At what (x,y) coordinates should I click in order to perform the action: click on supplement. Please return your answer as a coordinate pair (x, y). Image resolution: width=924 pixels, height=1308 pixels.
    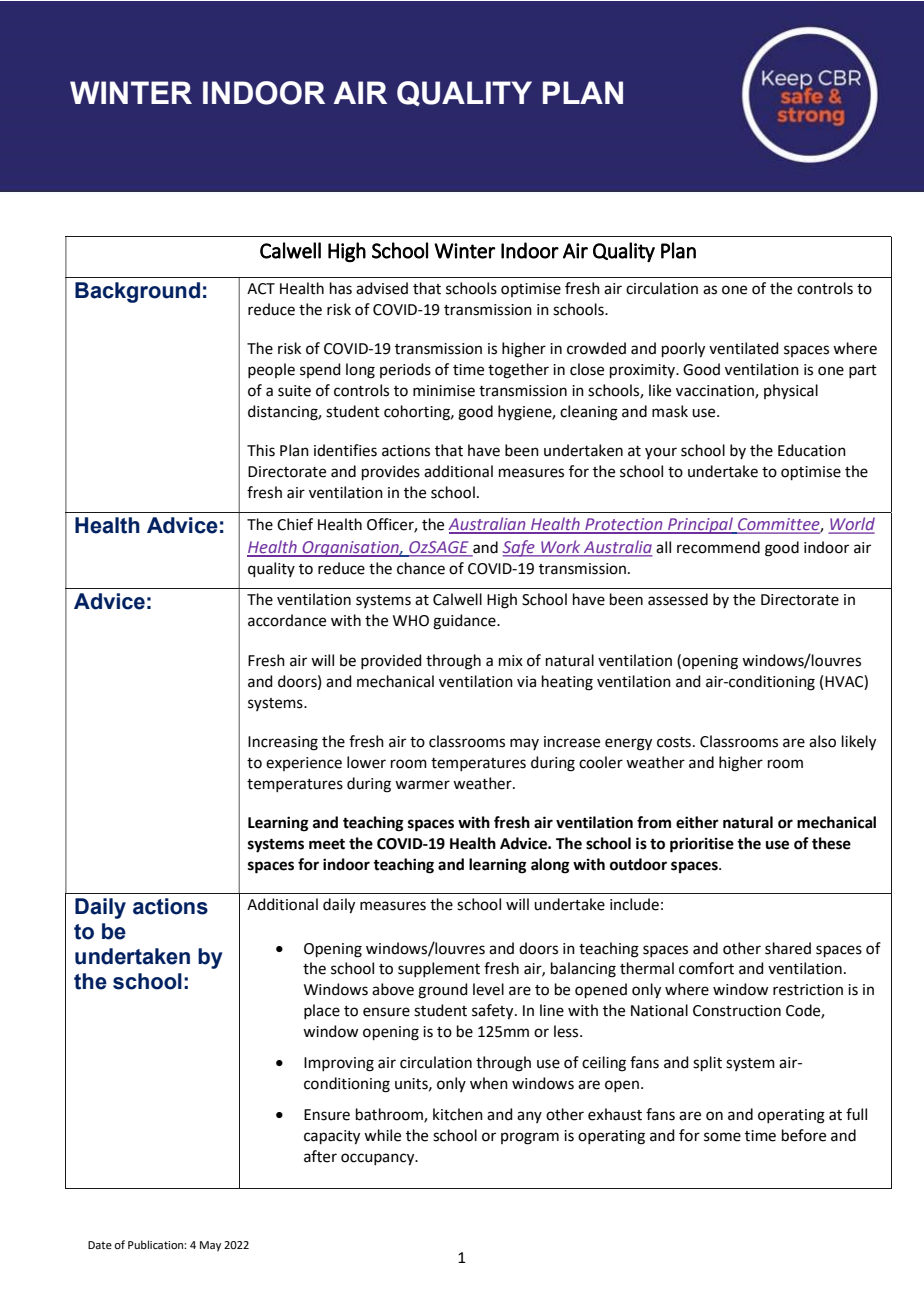
    Looking at the image, I should click on (439, 969).
